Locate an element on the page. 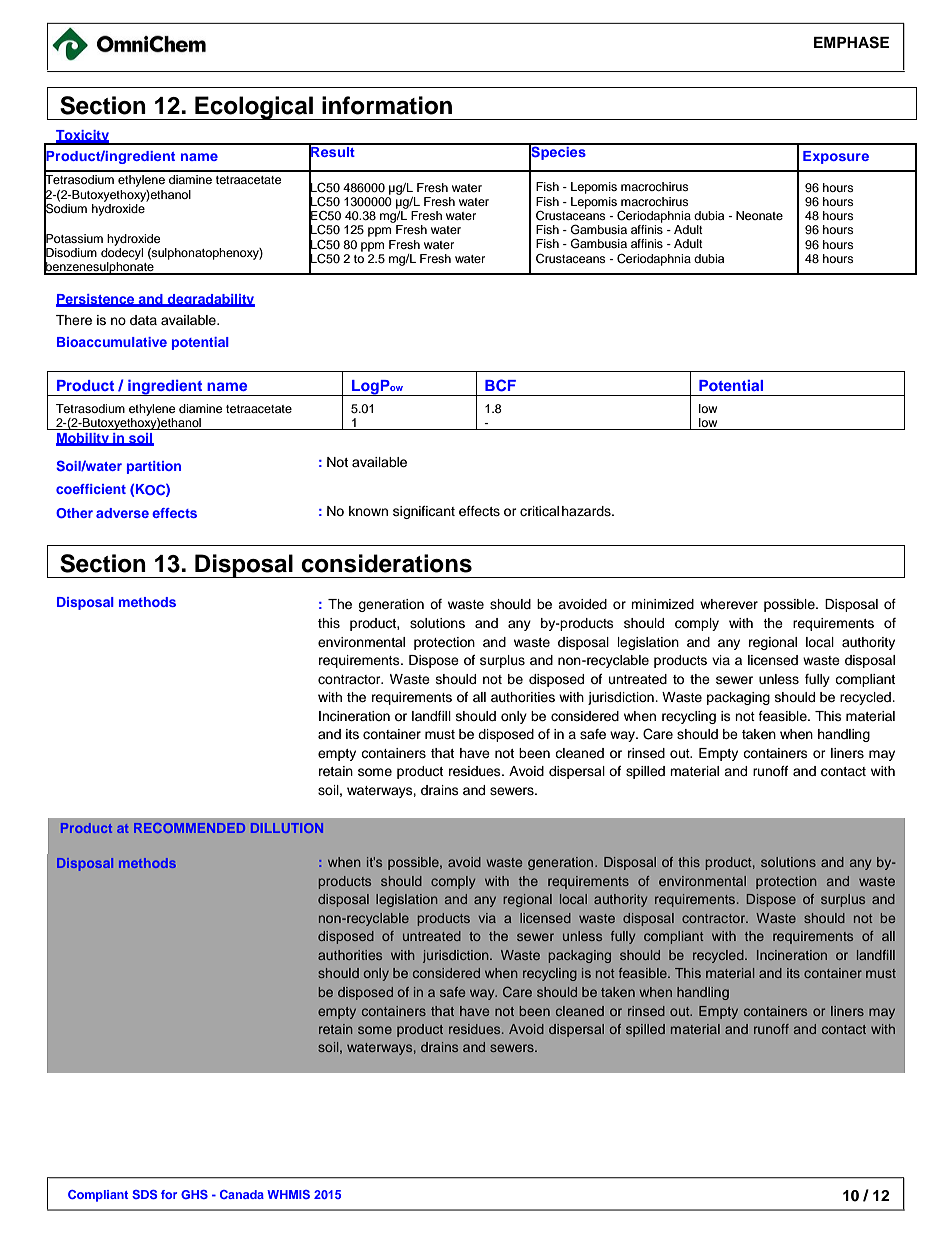 The width and height of the image is (952, 1233). wherever is located at coordinates (729, 604).
